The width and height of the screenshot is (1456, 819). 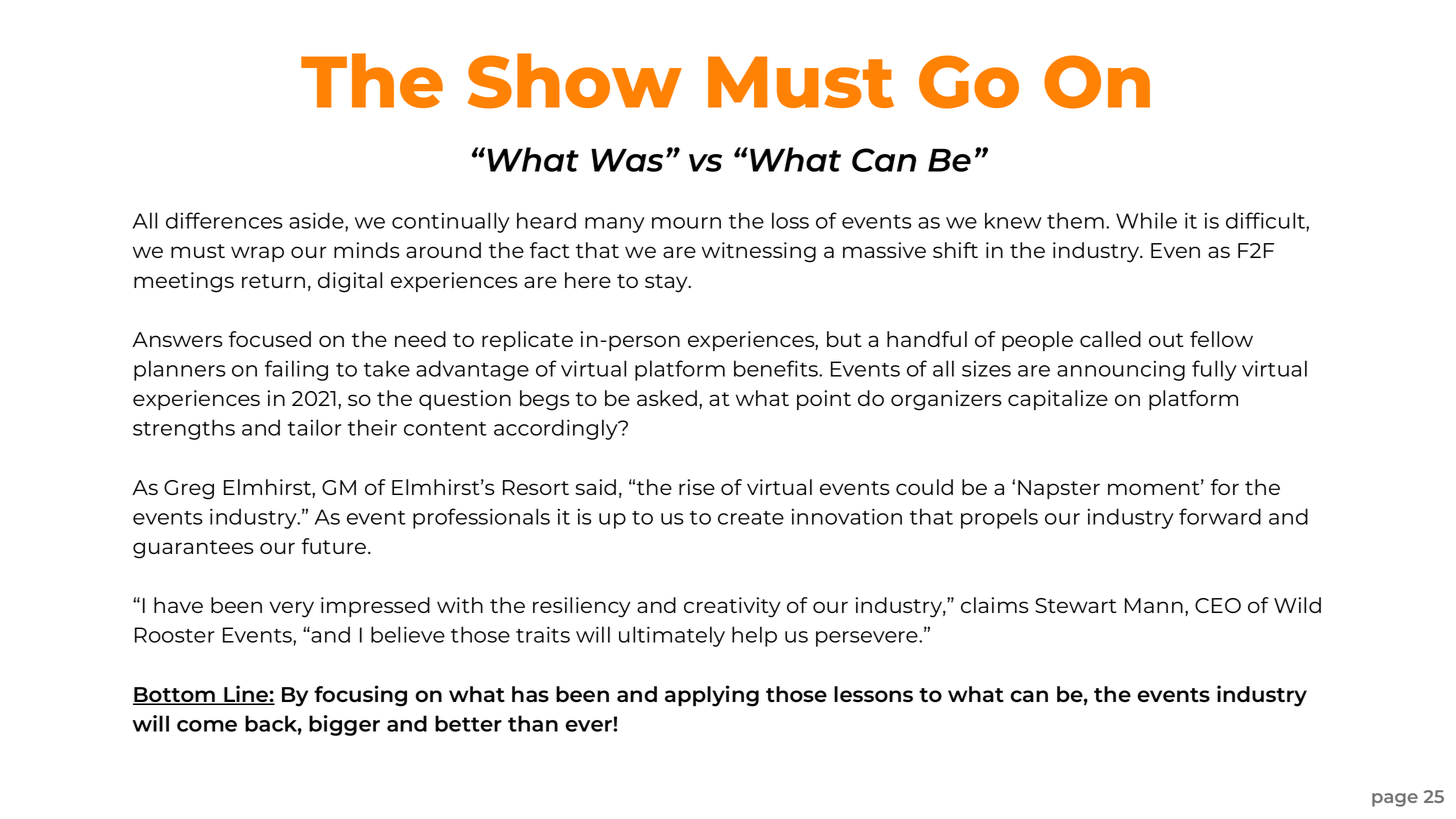 I want to click on Show, so click(x=575, y=81).
